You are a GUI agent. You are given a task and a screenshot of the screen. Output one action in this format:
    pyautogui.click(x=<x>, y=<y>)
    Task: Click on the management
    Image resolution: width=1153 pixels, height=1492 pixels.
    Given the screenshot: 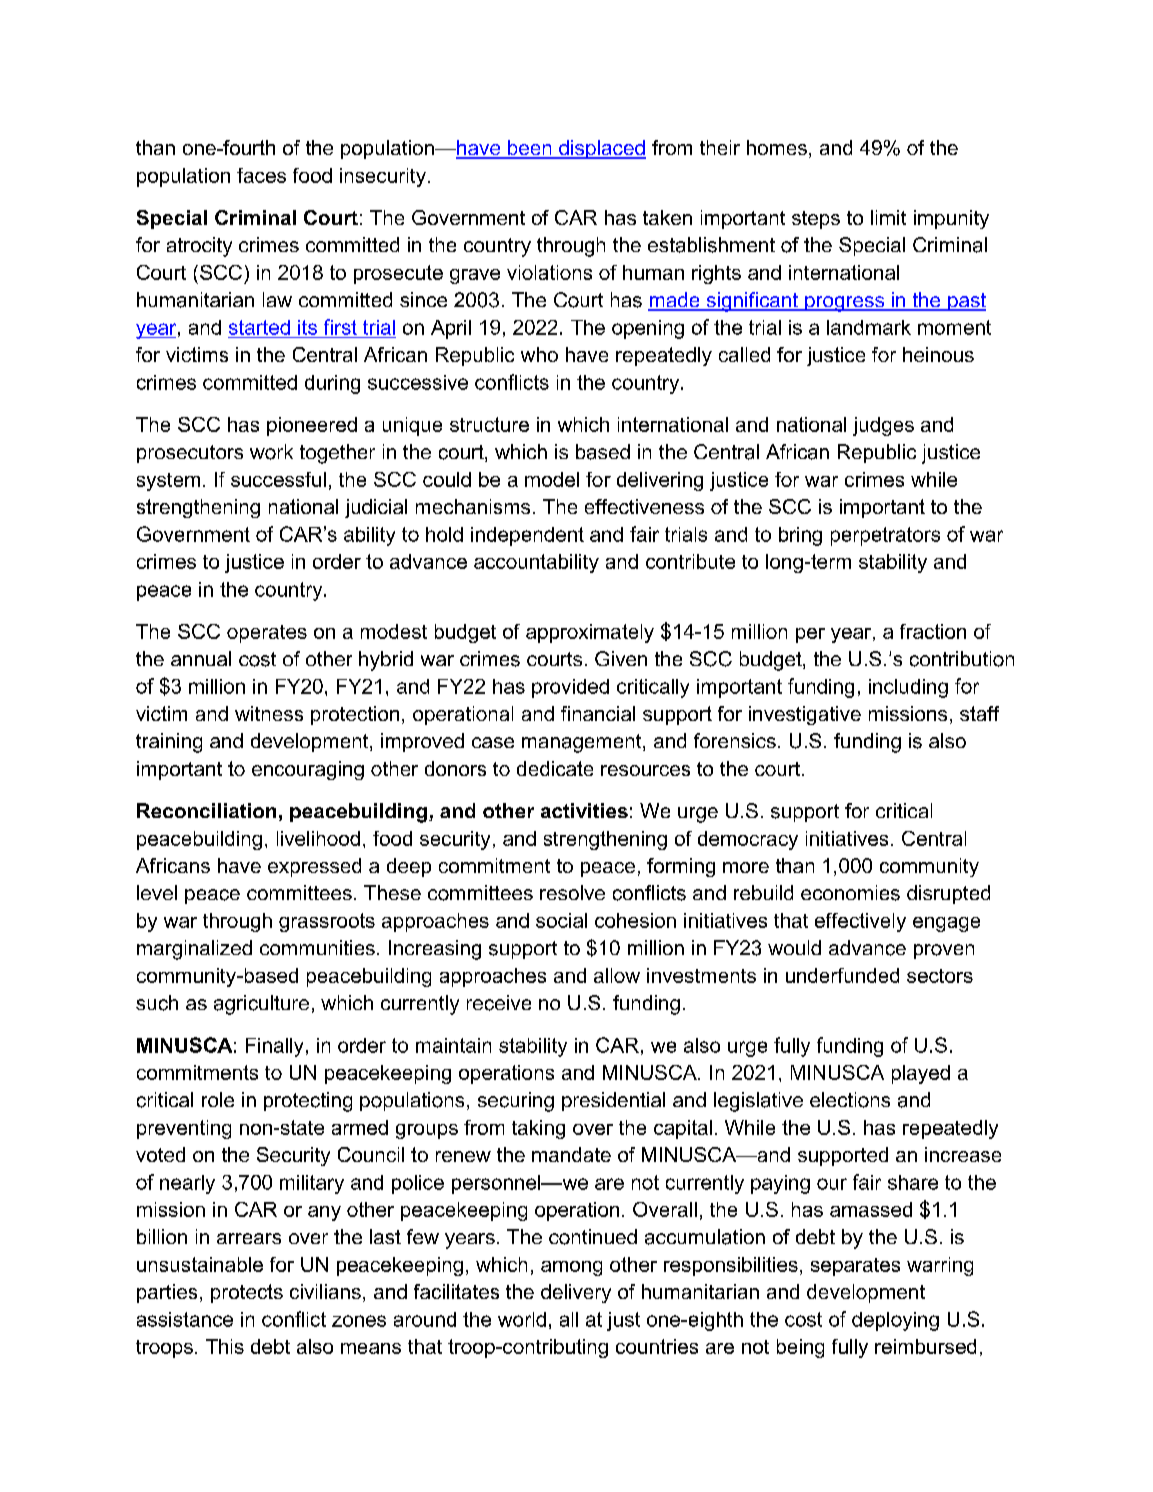 What is the action you would take?
    pyautogui.click(x=583, y=743)
